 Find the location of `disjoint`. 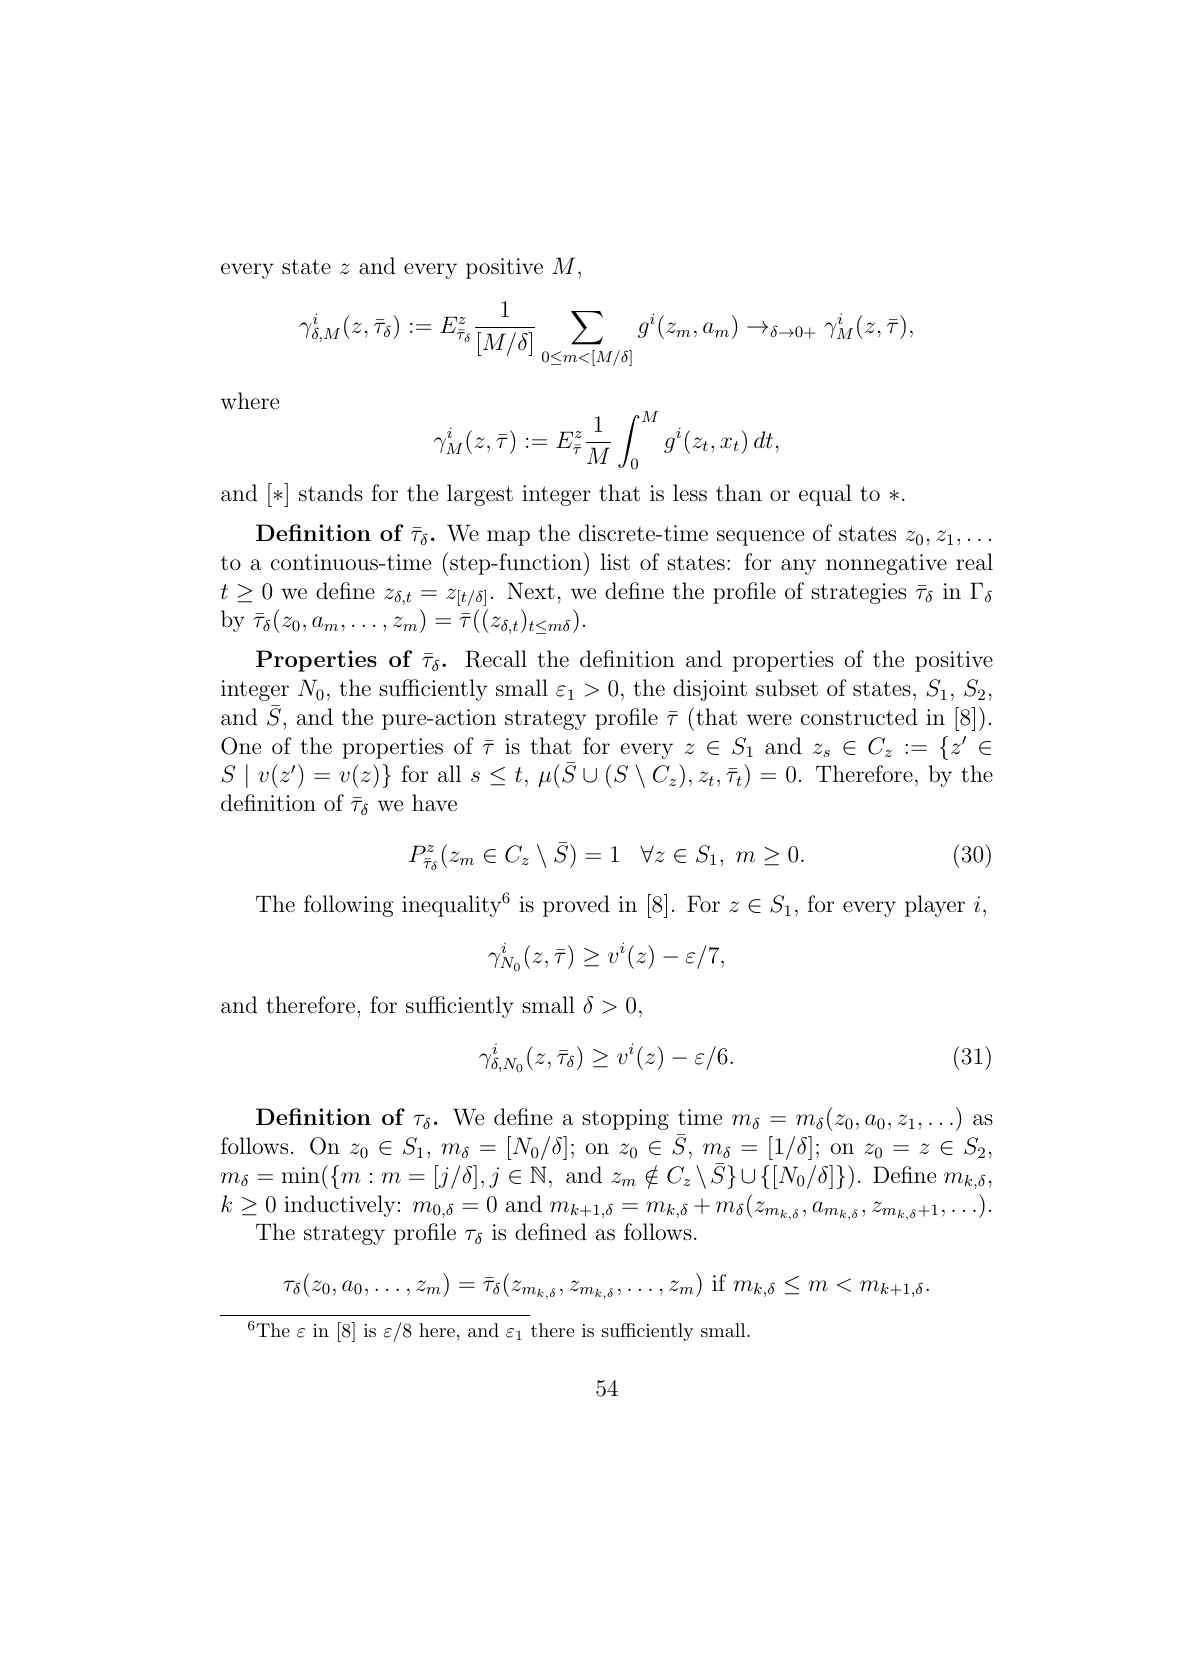

disjoint is located at coordinates (710, 690).
